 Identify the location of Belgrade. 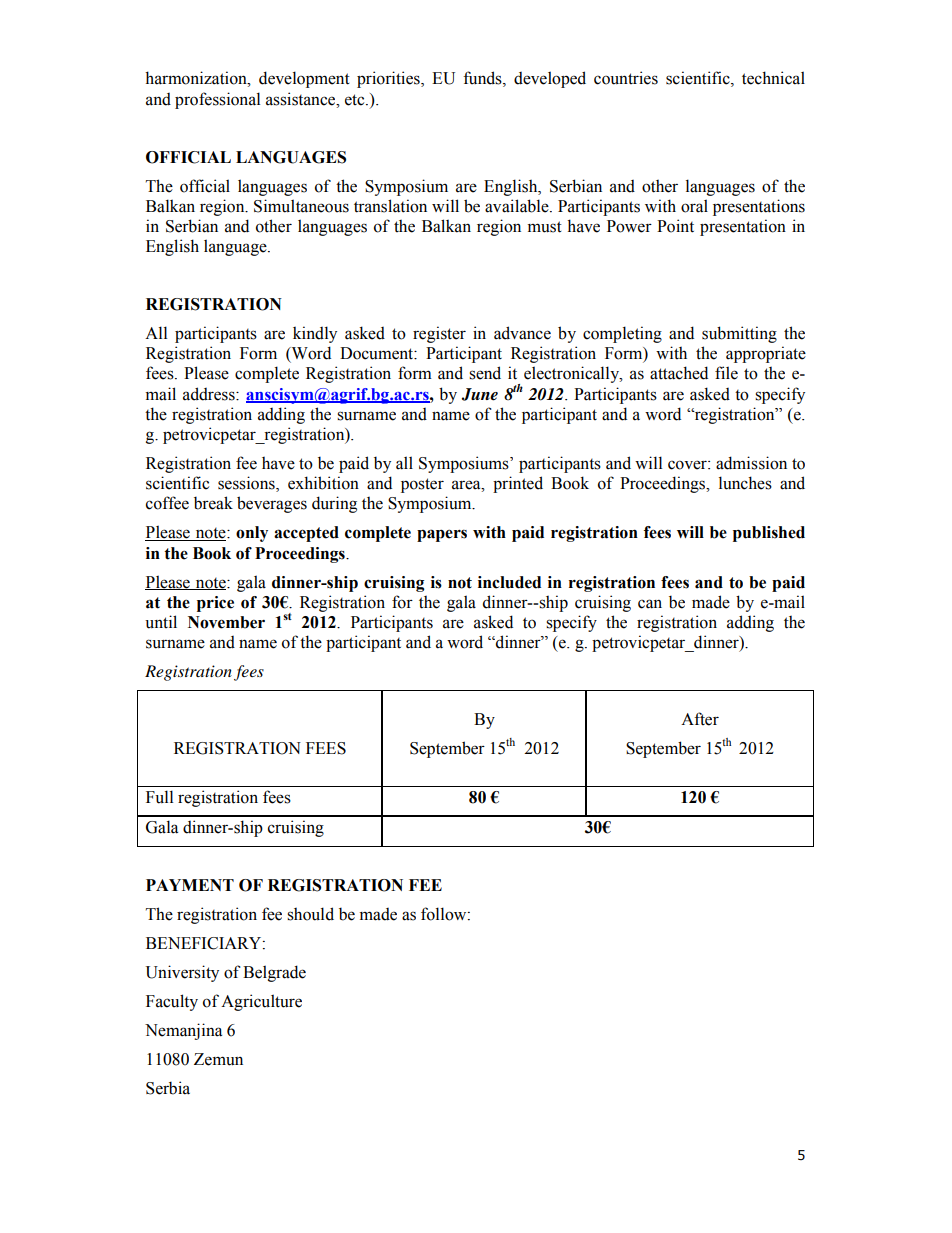
(274, 973).
